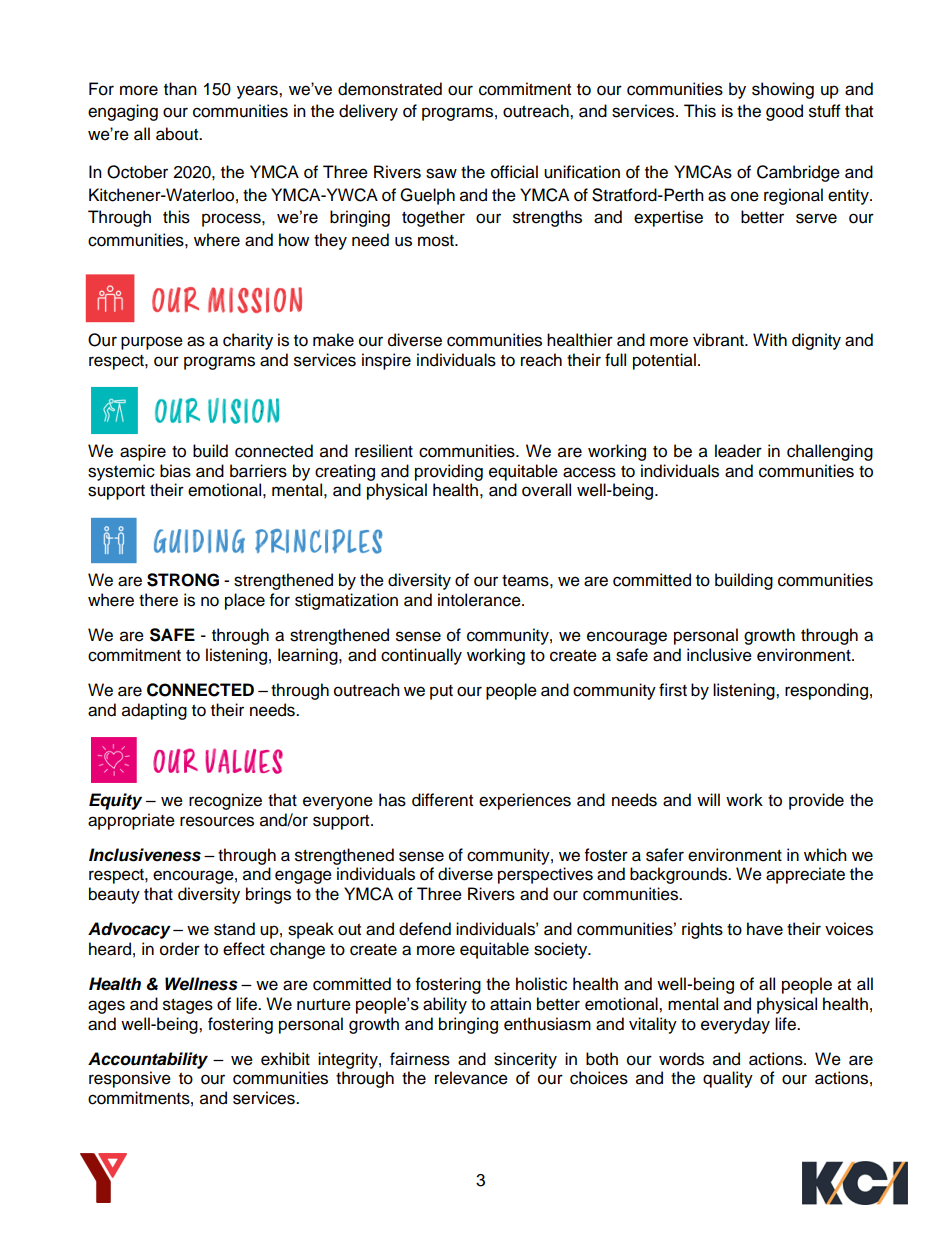 The image size is (952, 1233). I want to click on providing, so click(449, 472).
